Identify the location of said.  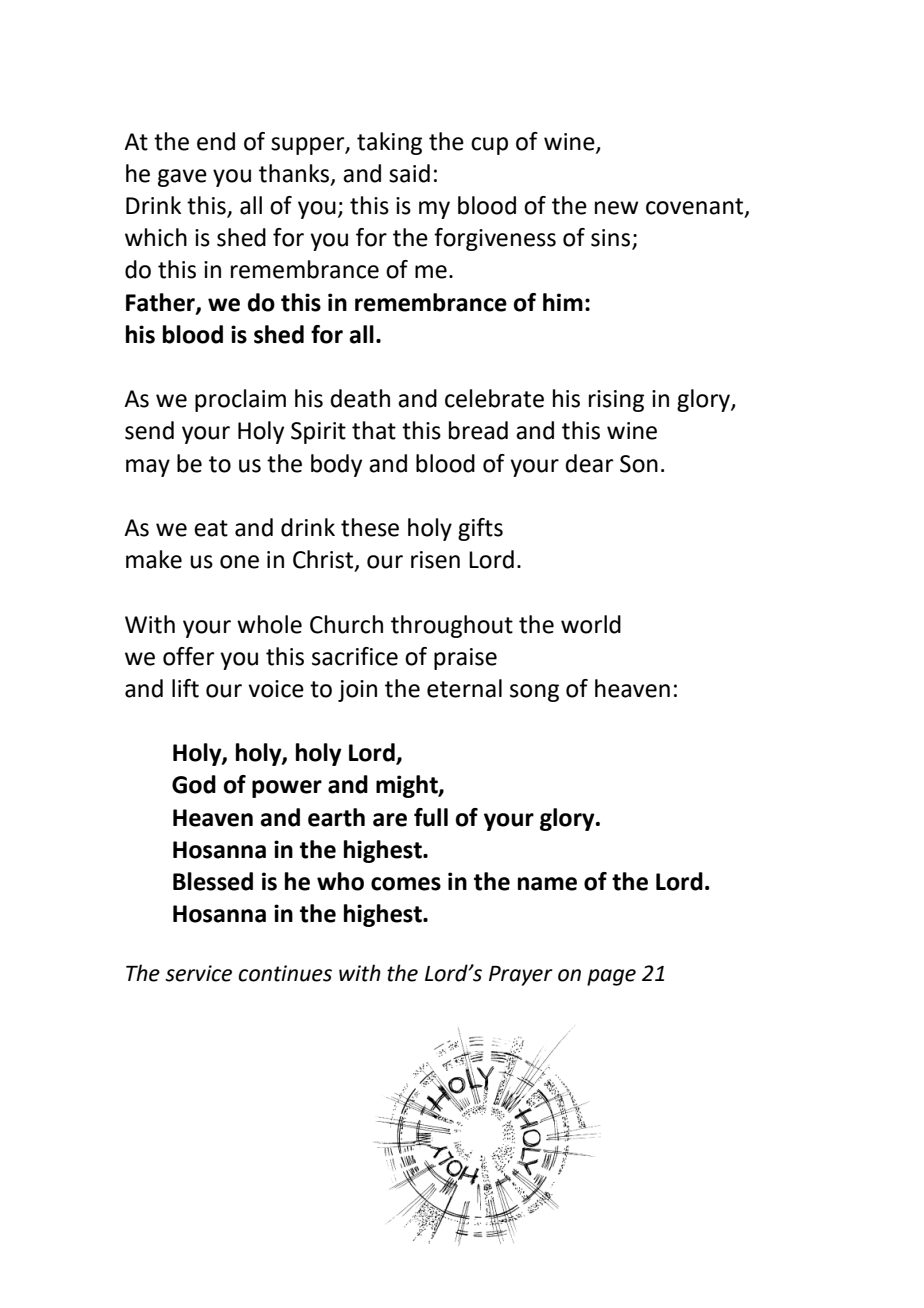
(409, 173).
